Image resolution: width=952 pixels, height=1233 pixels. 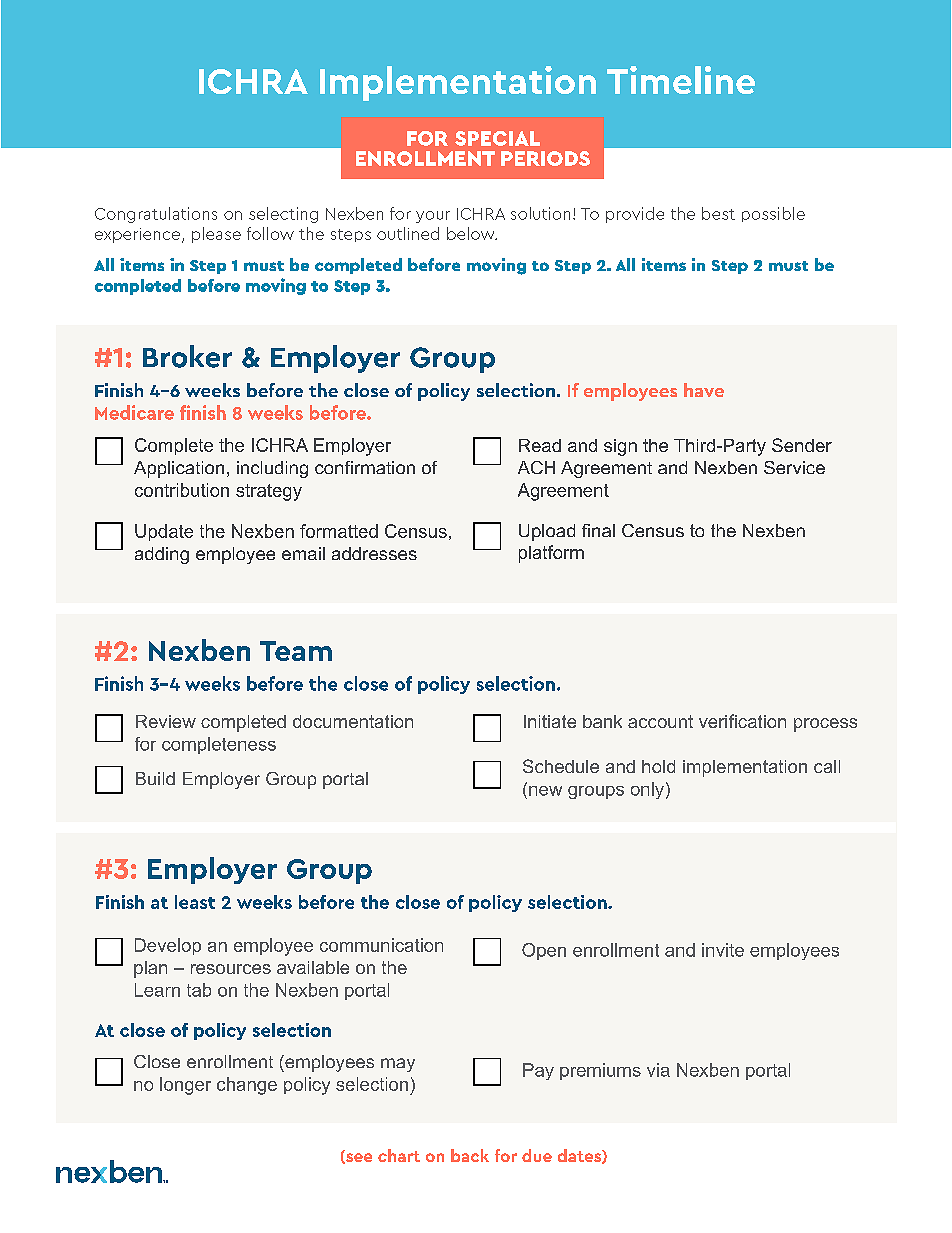 I want to click on Service, so click(x=794, y=467).
